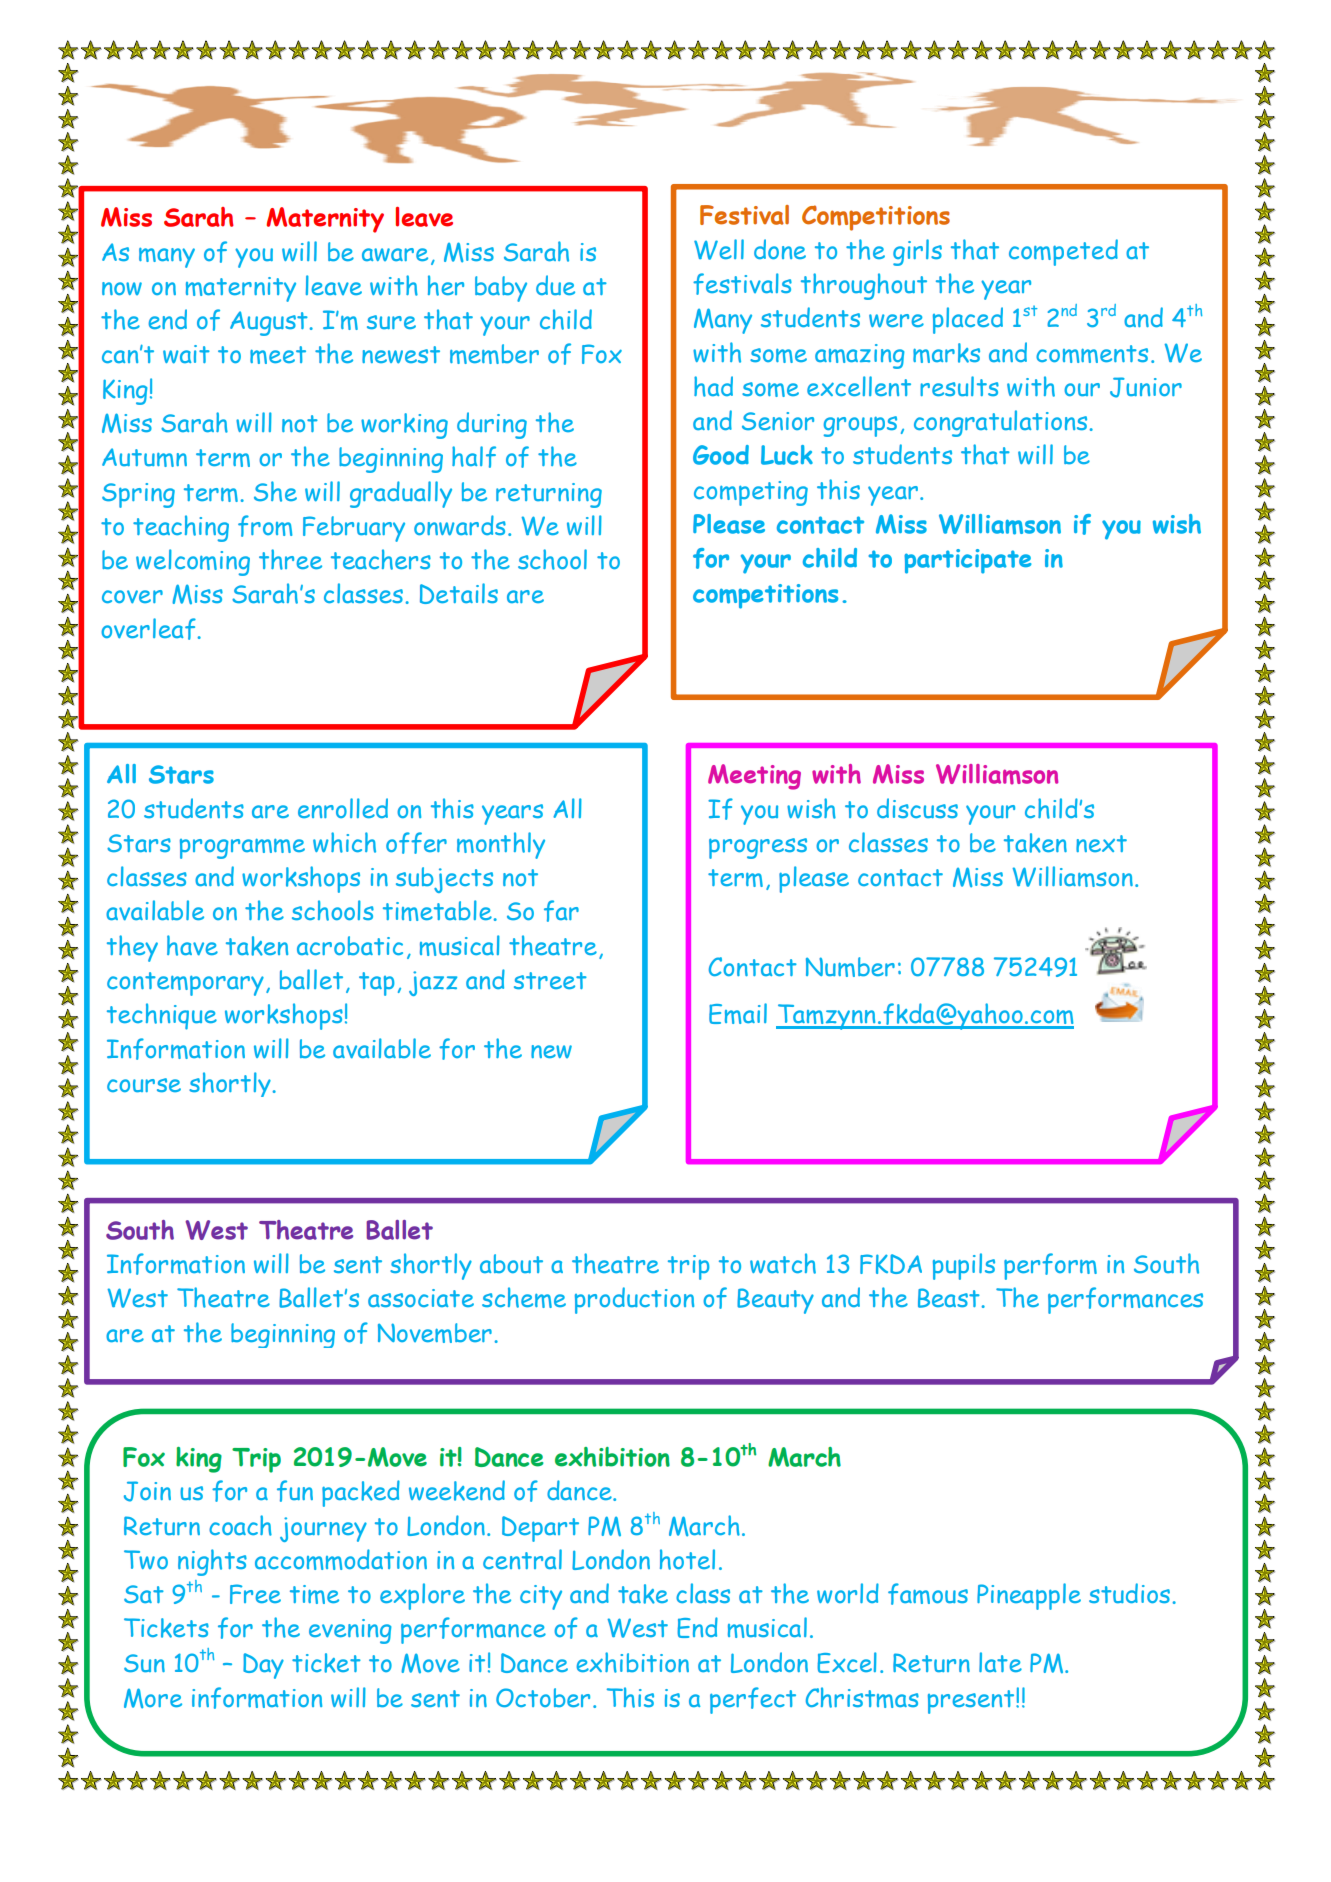 This screenshot has width=1331, height=1882. I want to click on pupils, so click(964, 1266).
